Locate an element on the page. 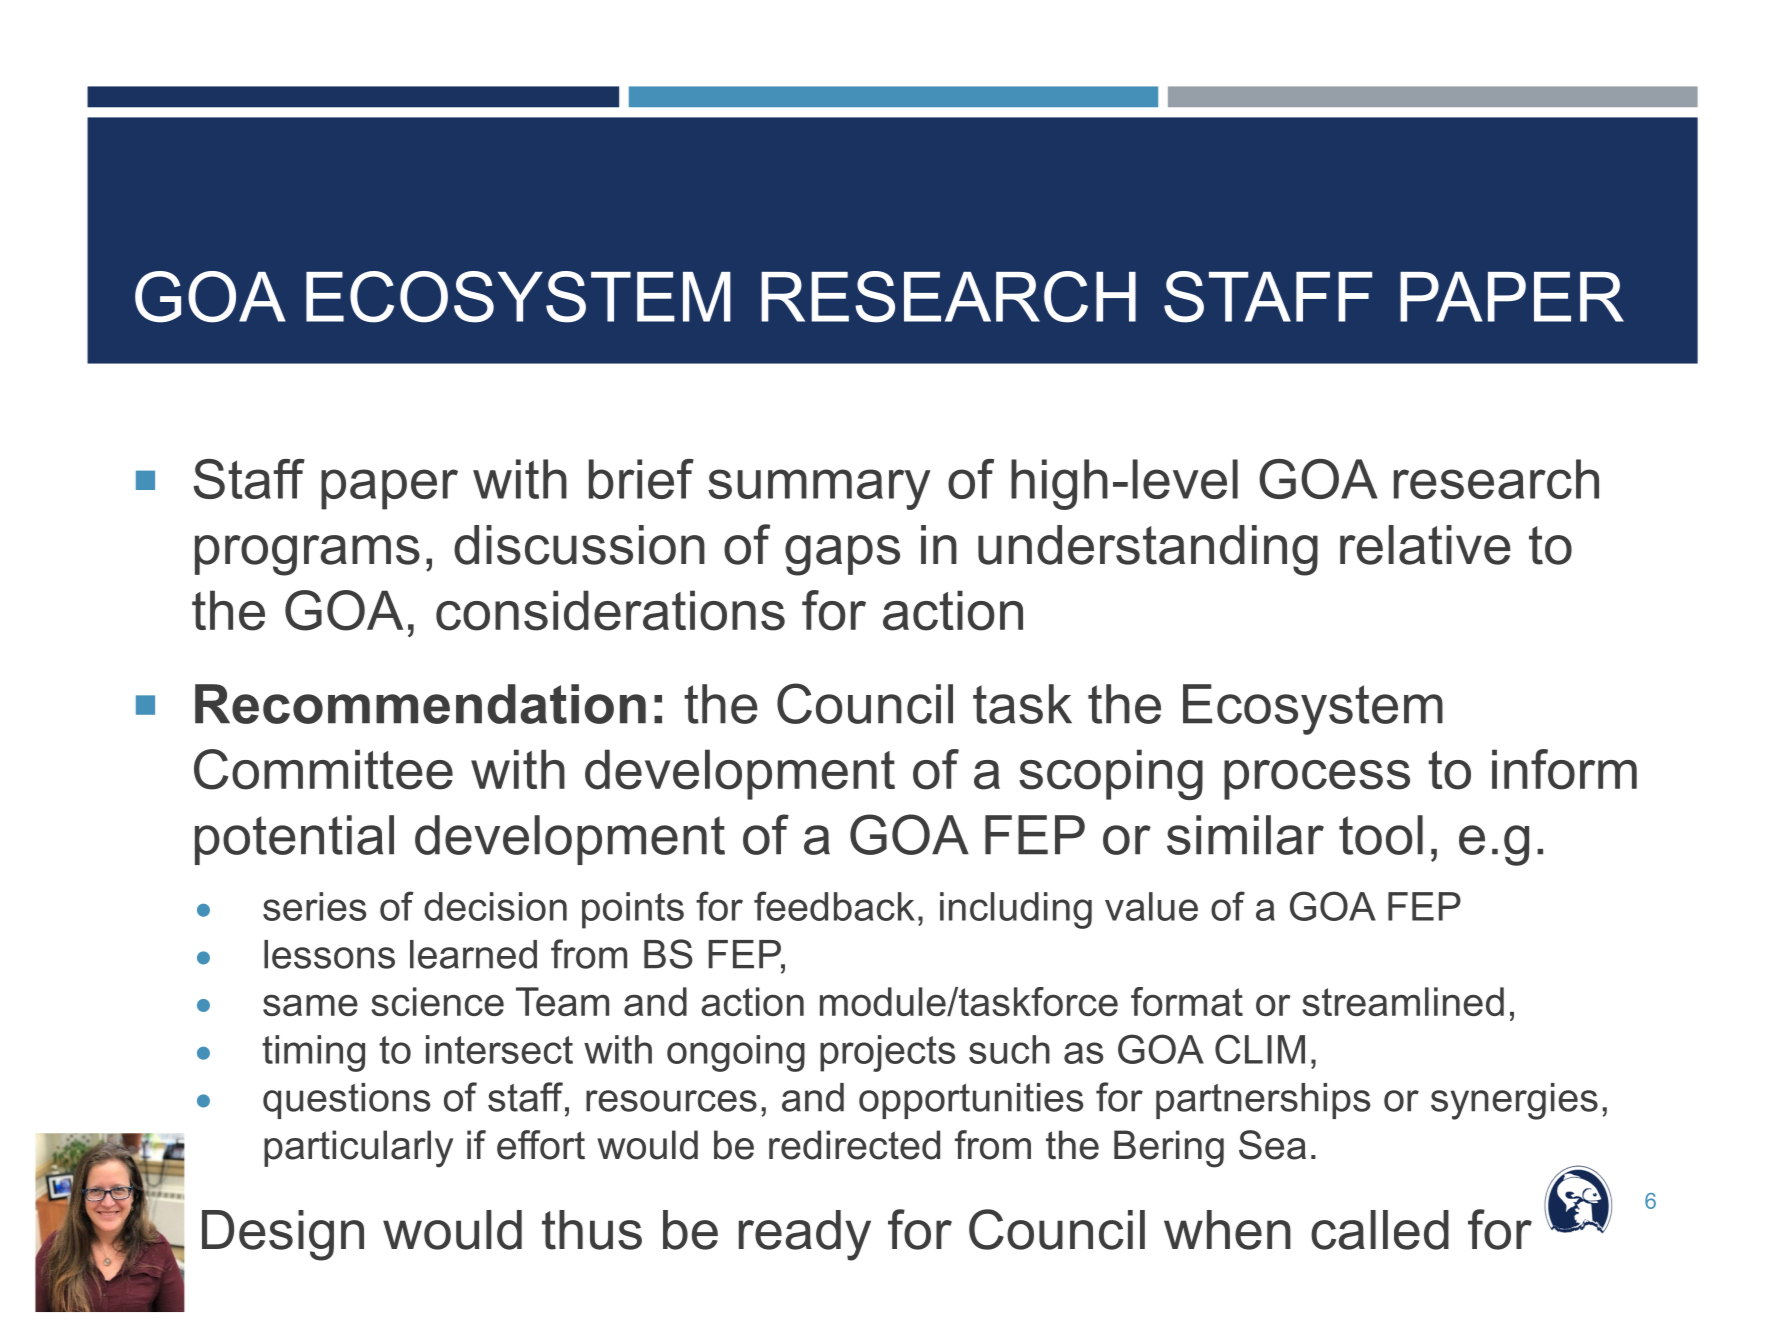  thus is located at coordinates (592, 1230).
